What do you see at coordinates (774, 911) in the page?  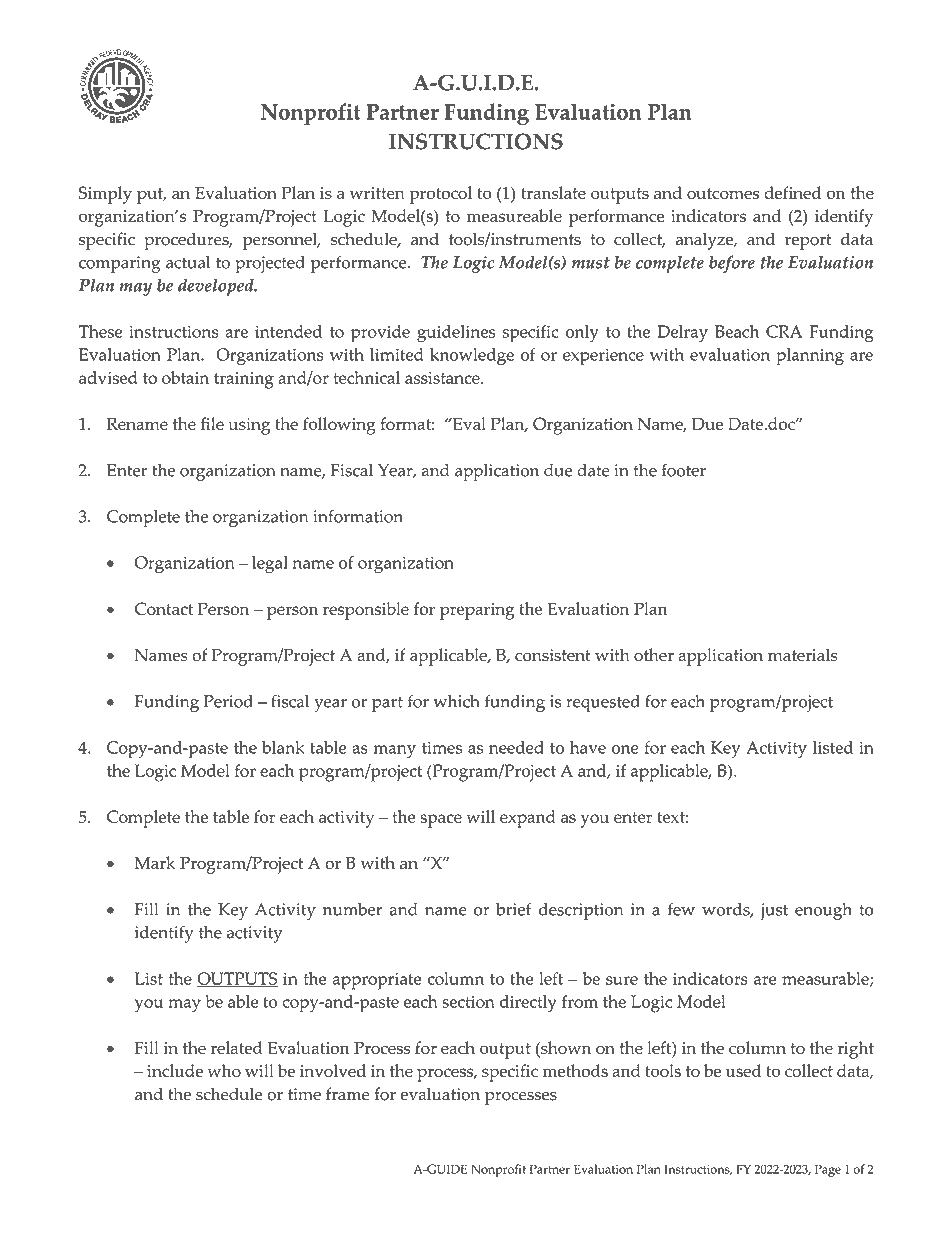 I see `just` at bounding box center [774, 911].
